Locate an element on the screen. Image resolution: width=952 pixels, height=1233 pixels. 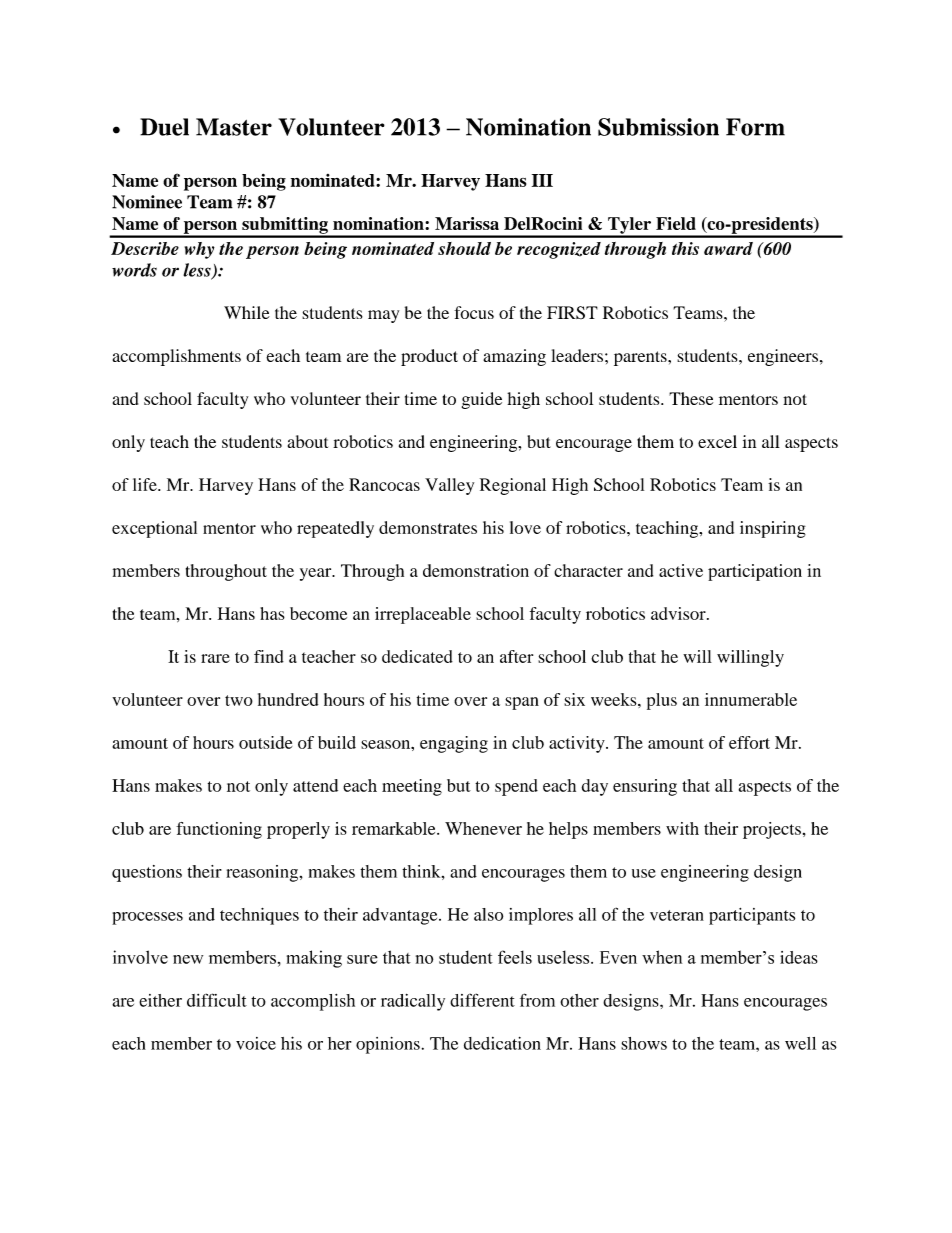
different is located at coordinates (482, 1000).
